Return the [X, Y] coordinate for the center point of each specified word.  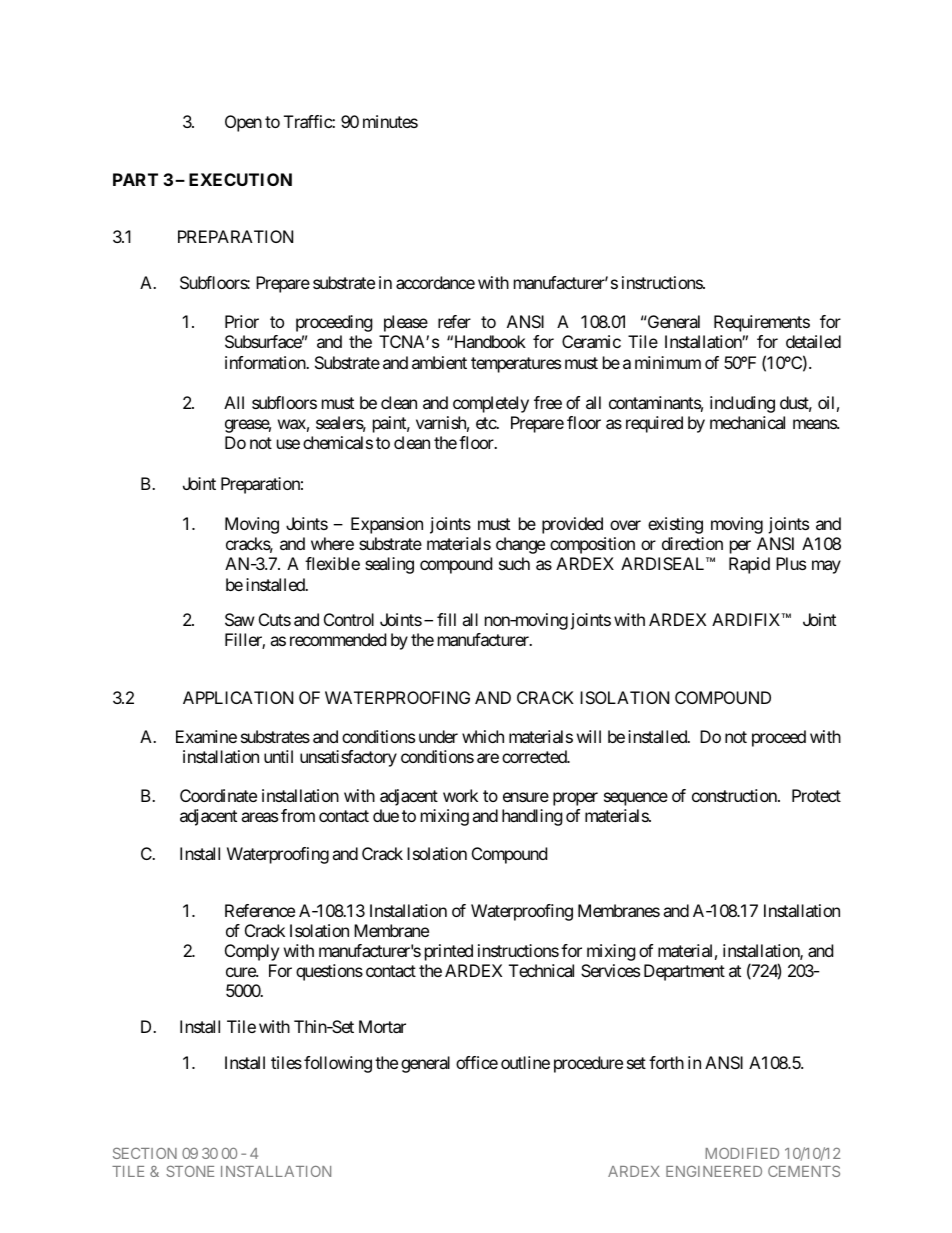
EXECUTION [240, 179]
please [406, 323]
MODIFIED [742, 1153]
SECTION [145, 1153]
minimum [668, 362]
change [520, 545]
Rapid [749, 565]
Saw [240, 619]
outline [525, 1062]
